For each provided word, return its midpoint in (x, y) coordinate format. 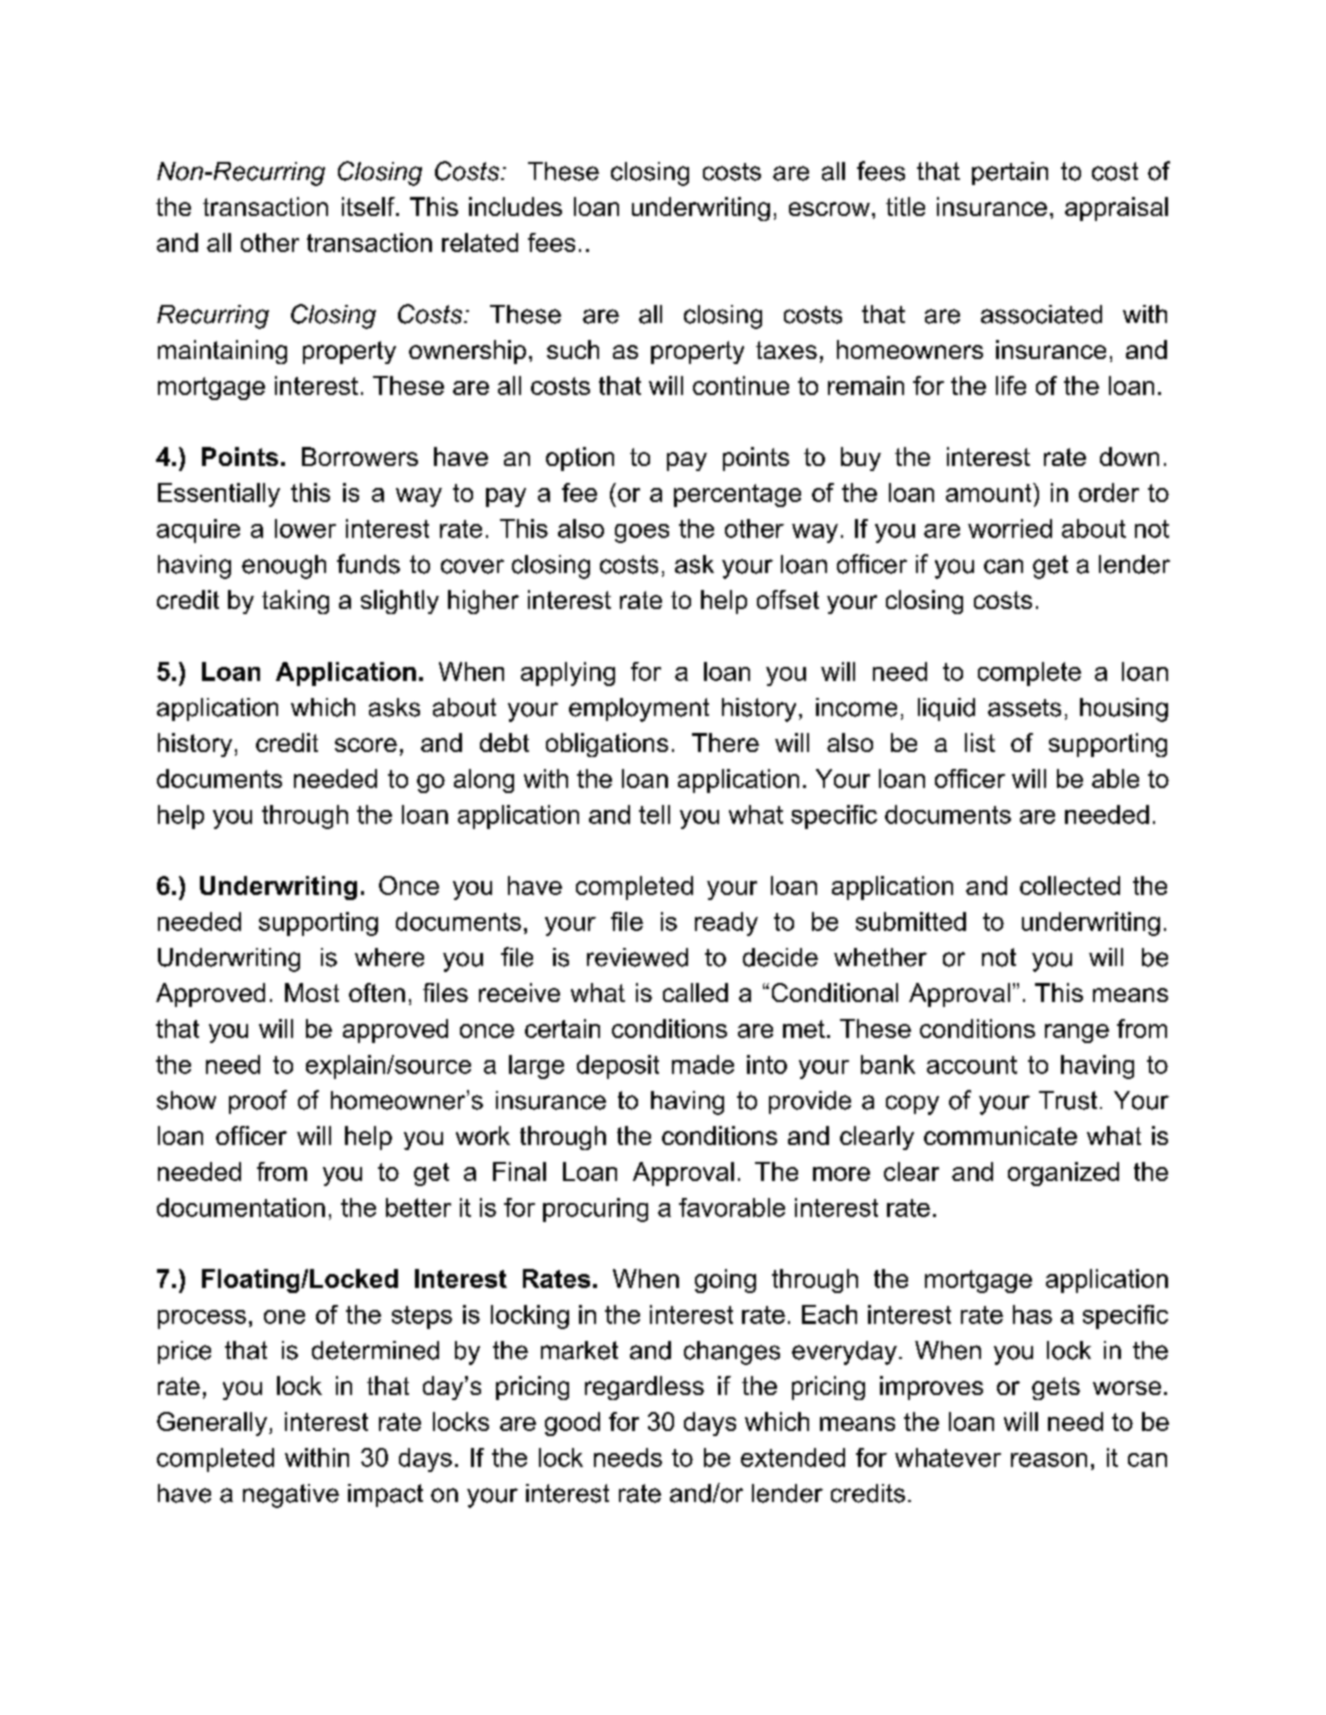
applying (568, 674)
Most (312, 992)
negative (291, 1496)
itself (369, 206)
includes (515, 206)
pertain (1010, 173)
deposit (618, 1067)
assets (1024, 708)
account (972, 1065)
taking (295, 602)
